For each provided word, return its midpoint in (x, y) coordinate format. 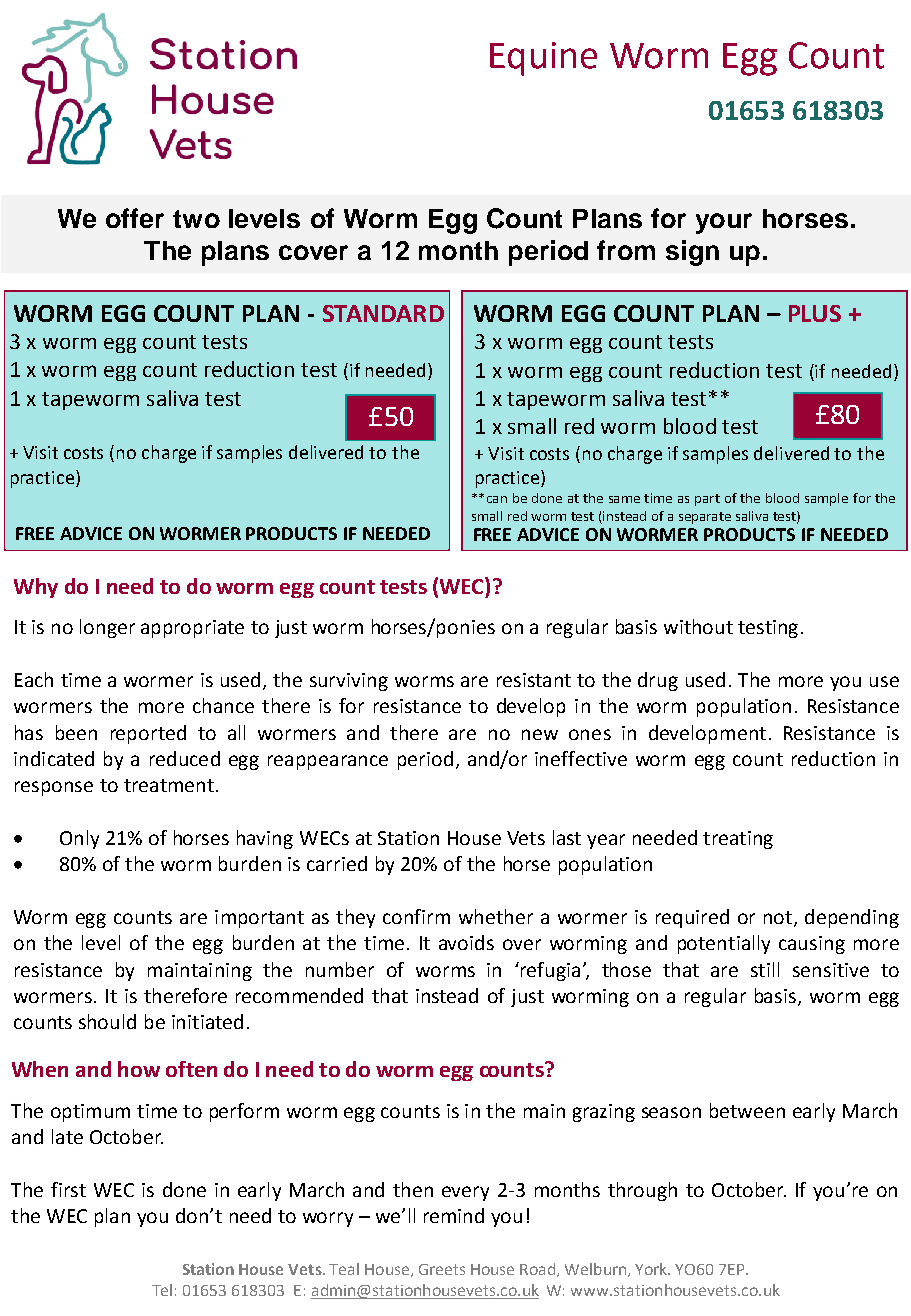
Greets (442, 1269)
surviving (349, 682)
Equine (543, 59)
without (698, 626)
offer (135, 218)
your (724, 223)
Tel (162, 1290)
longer (107, 628)
